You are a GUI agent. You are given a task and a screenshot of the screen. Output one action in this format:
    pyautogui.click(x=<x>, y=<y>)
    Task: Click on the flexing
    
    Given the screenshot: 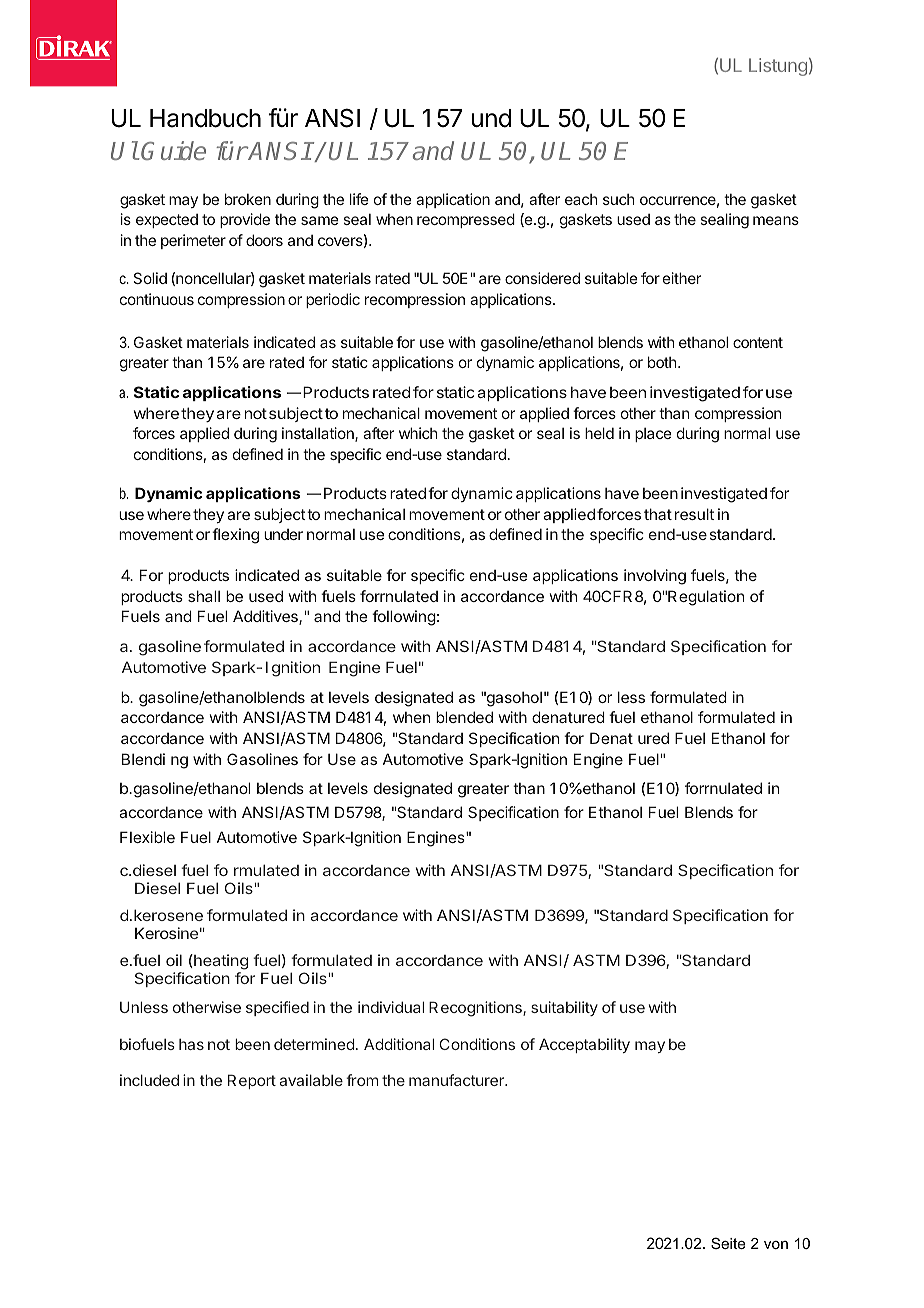 What is the action you would take?
    pyautogui.click(x=235, y=536)
